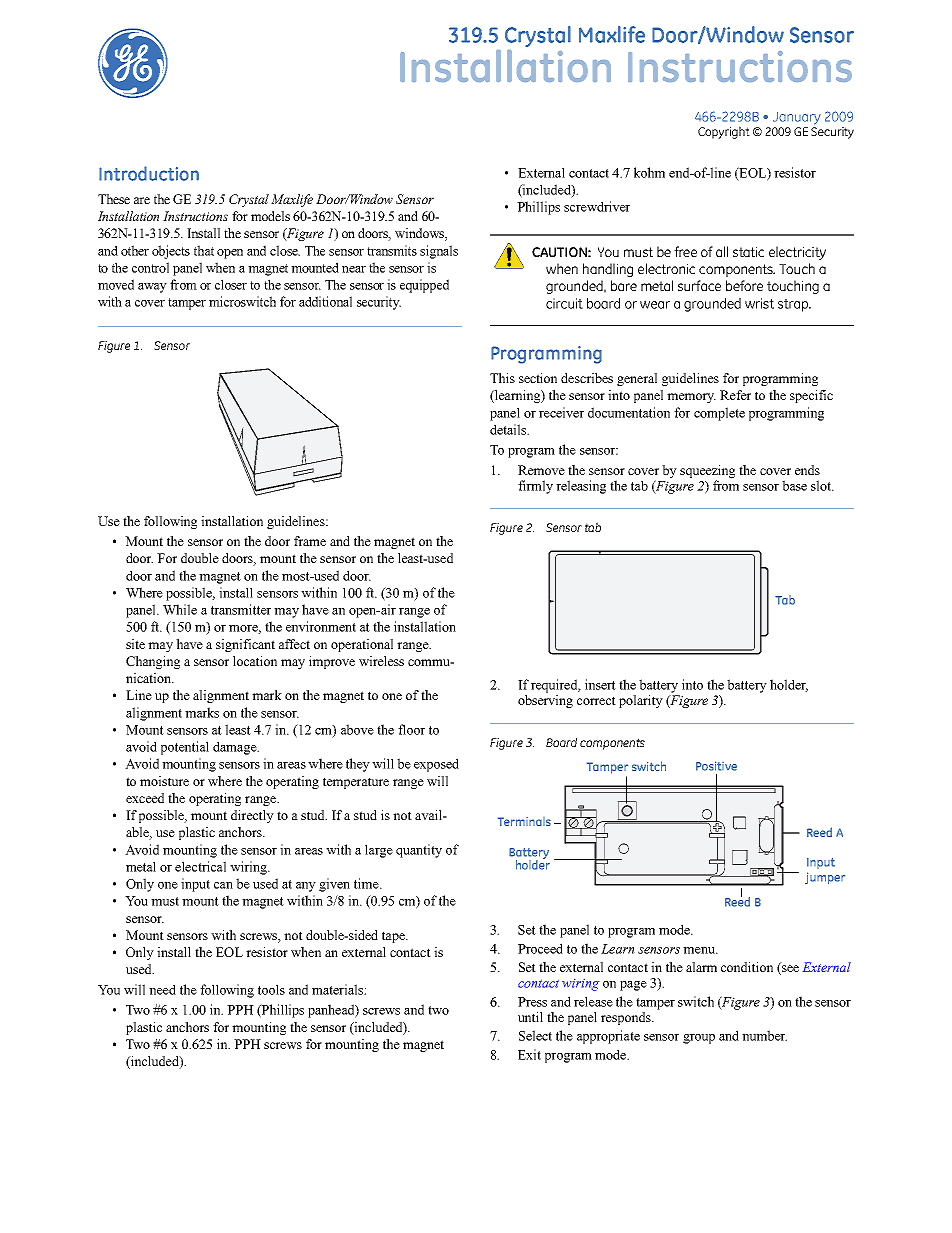 This image has width=952, height=1233. Describe the element at coordinates (764, 1035) in the image. I see `number` at that location.
